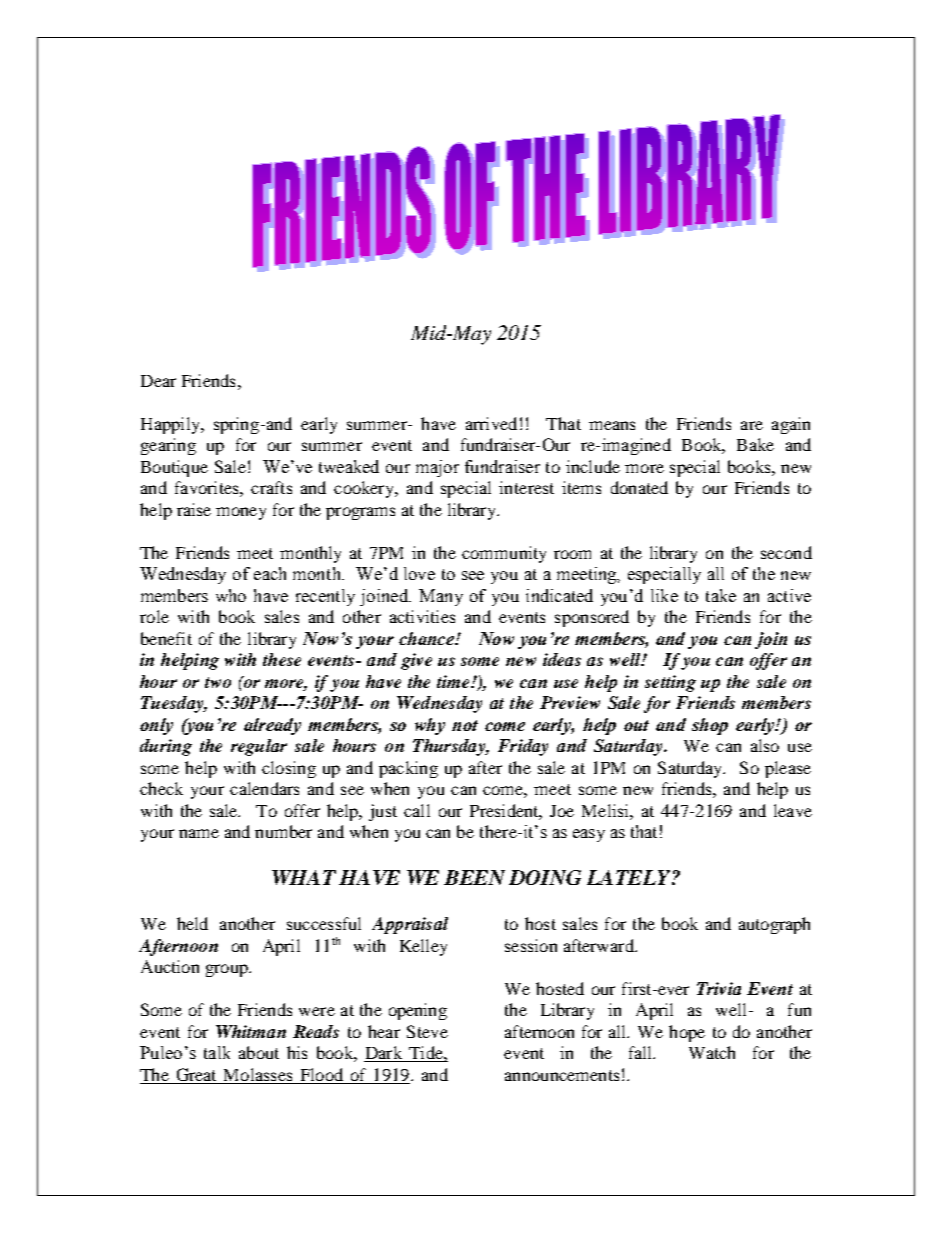  Describe the element at coordinates (217, 1052) in the screenshot. I see `talk` at that location.
